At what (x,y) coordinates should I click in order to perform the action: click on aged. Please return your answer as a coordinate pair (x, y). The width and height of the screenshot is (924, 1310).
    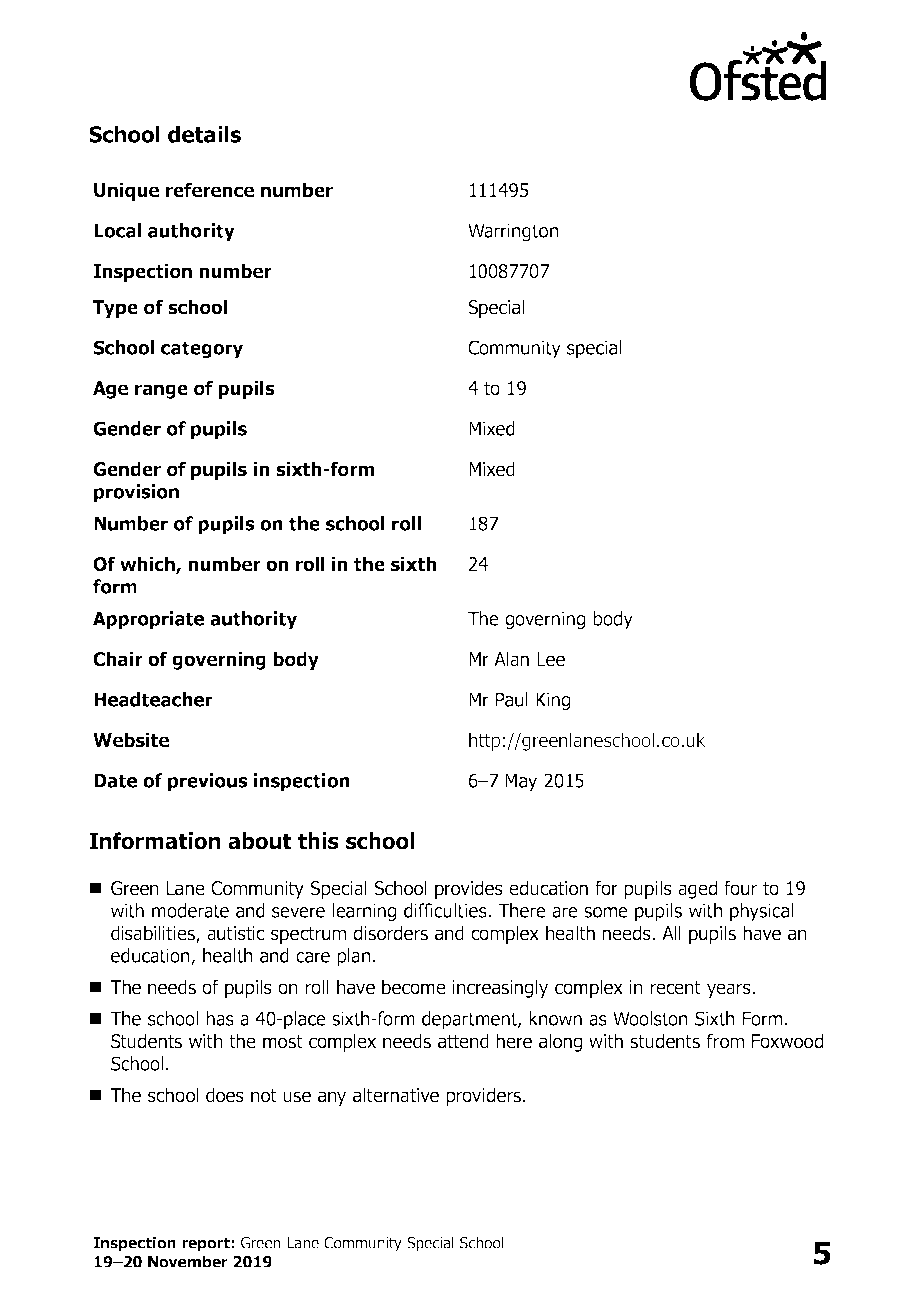
    Looking at the image, I should click on (697, 889).
